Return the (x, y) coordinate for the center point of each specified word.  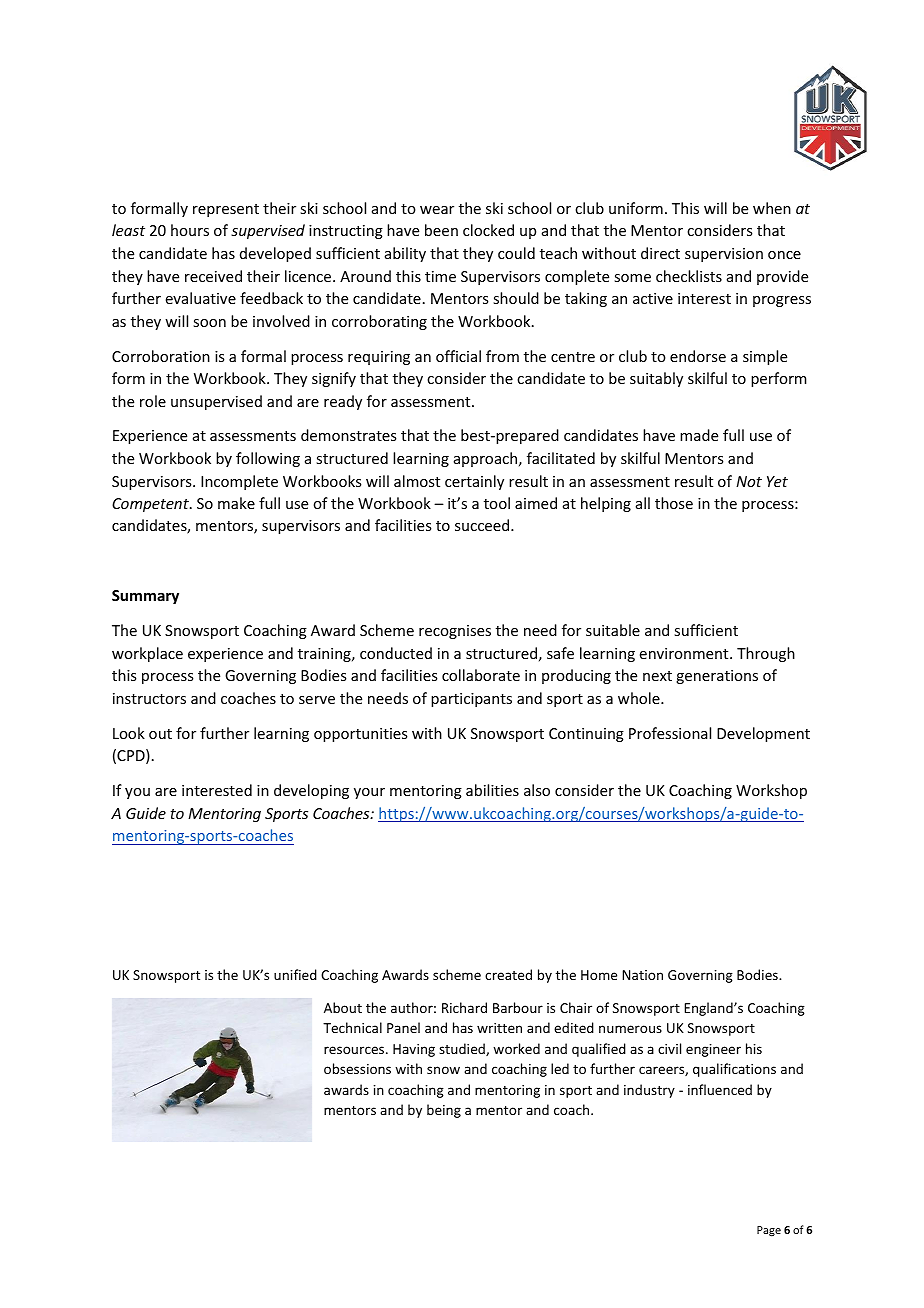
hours (190, 230)
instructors (149, 698)
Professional (670, 733)
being (444, 1111)
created (508, 974)
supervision (724, 255)
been (441, 230)
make (236, 503)
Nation (642, 975)
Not (749, 481)
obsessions (357, 1068)
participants (471, 700)
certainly (474, 482)
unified (295, 974)
